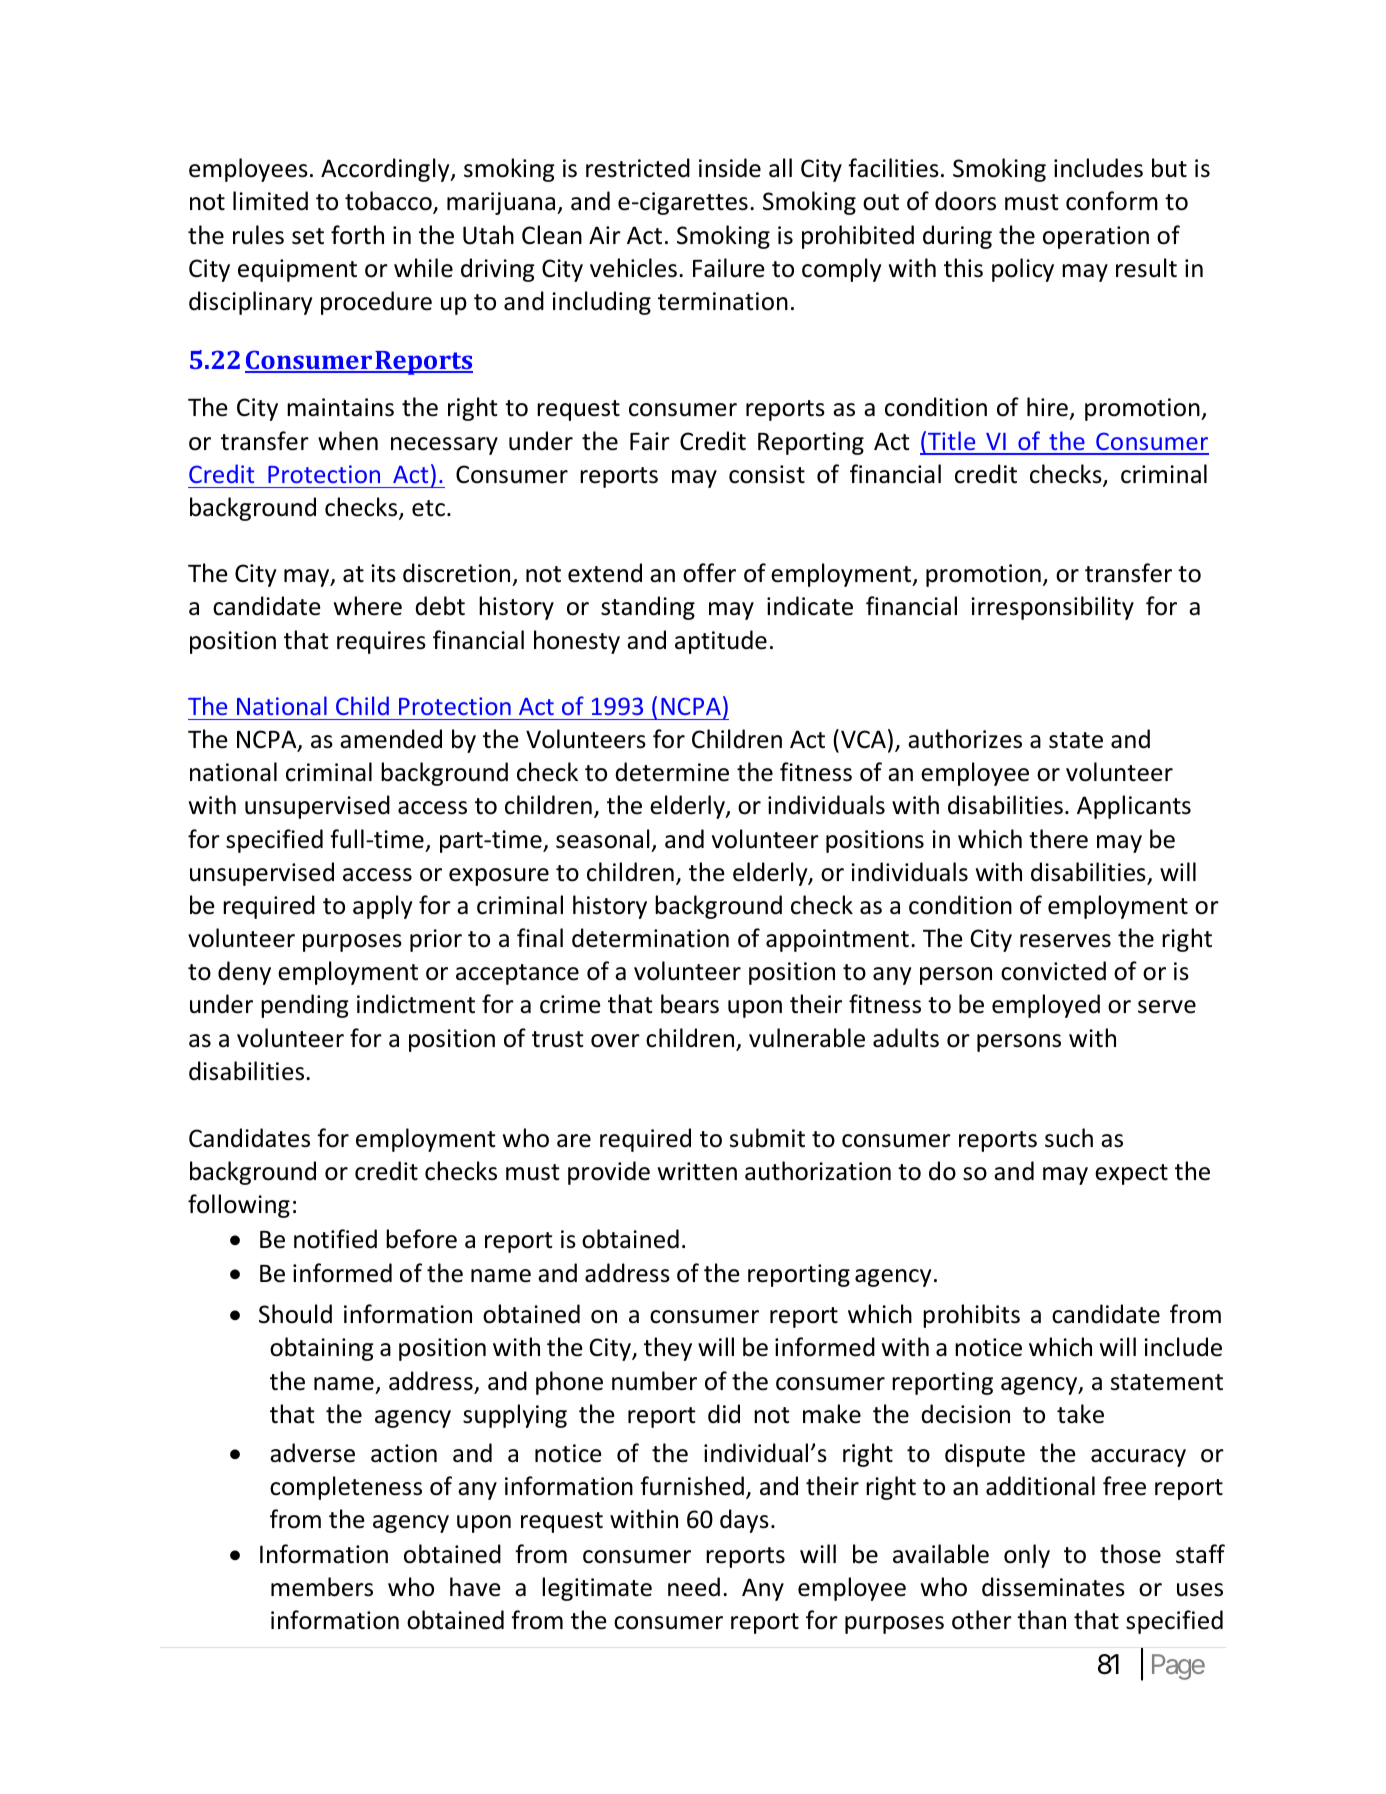  Describe the element at coordinates (348, 441) in the screenshot. I see `when` at that location.
